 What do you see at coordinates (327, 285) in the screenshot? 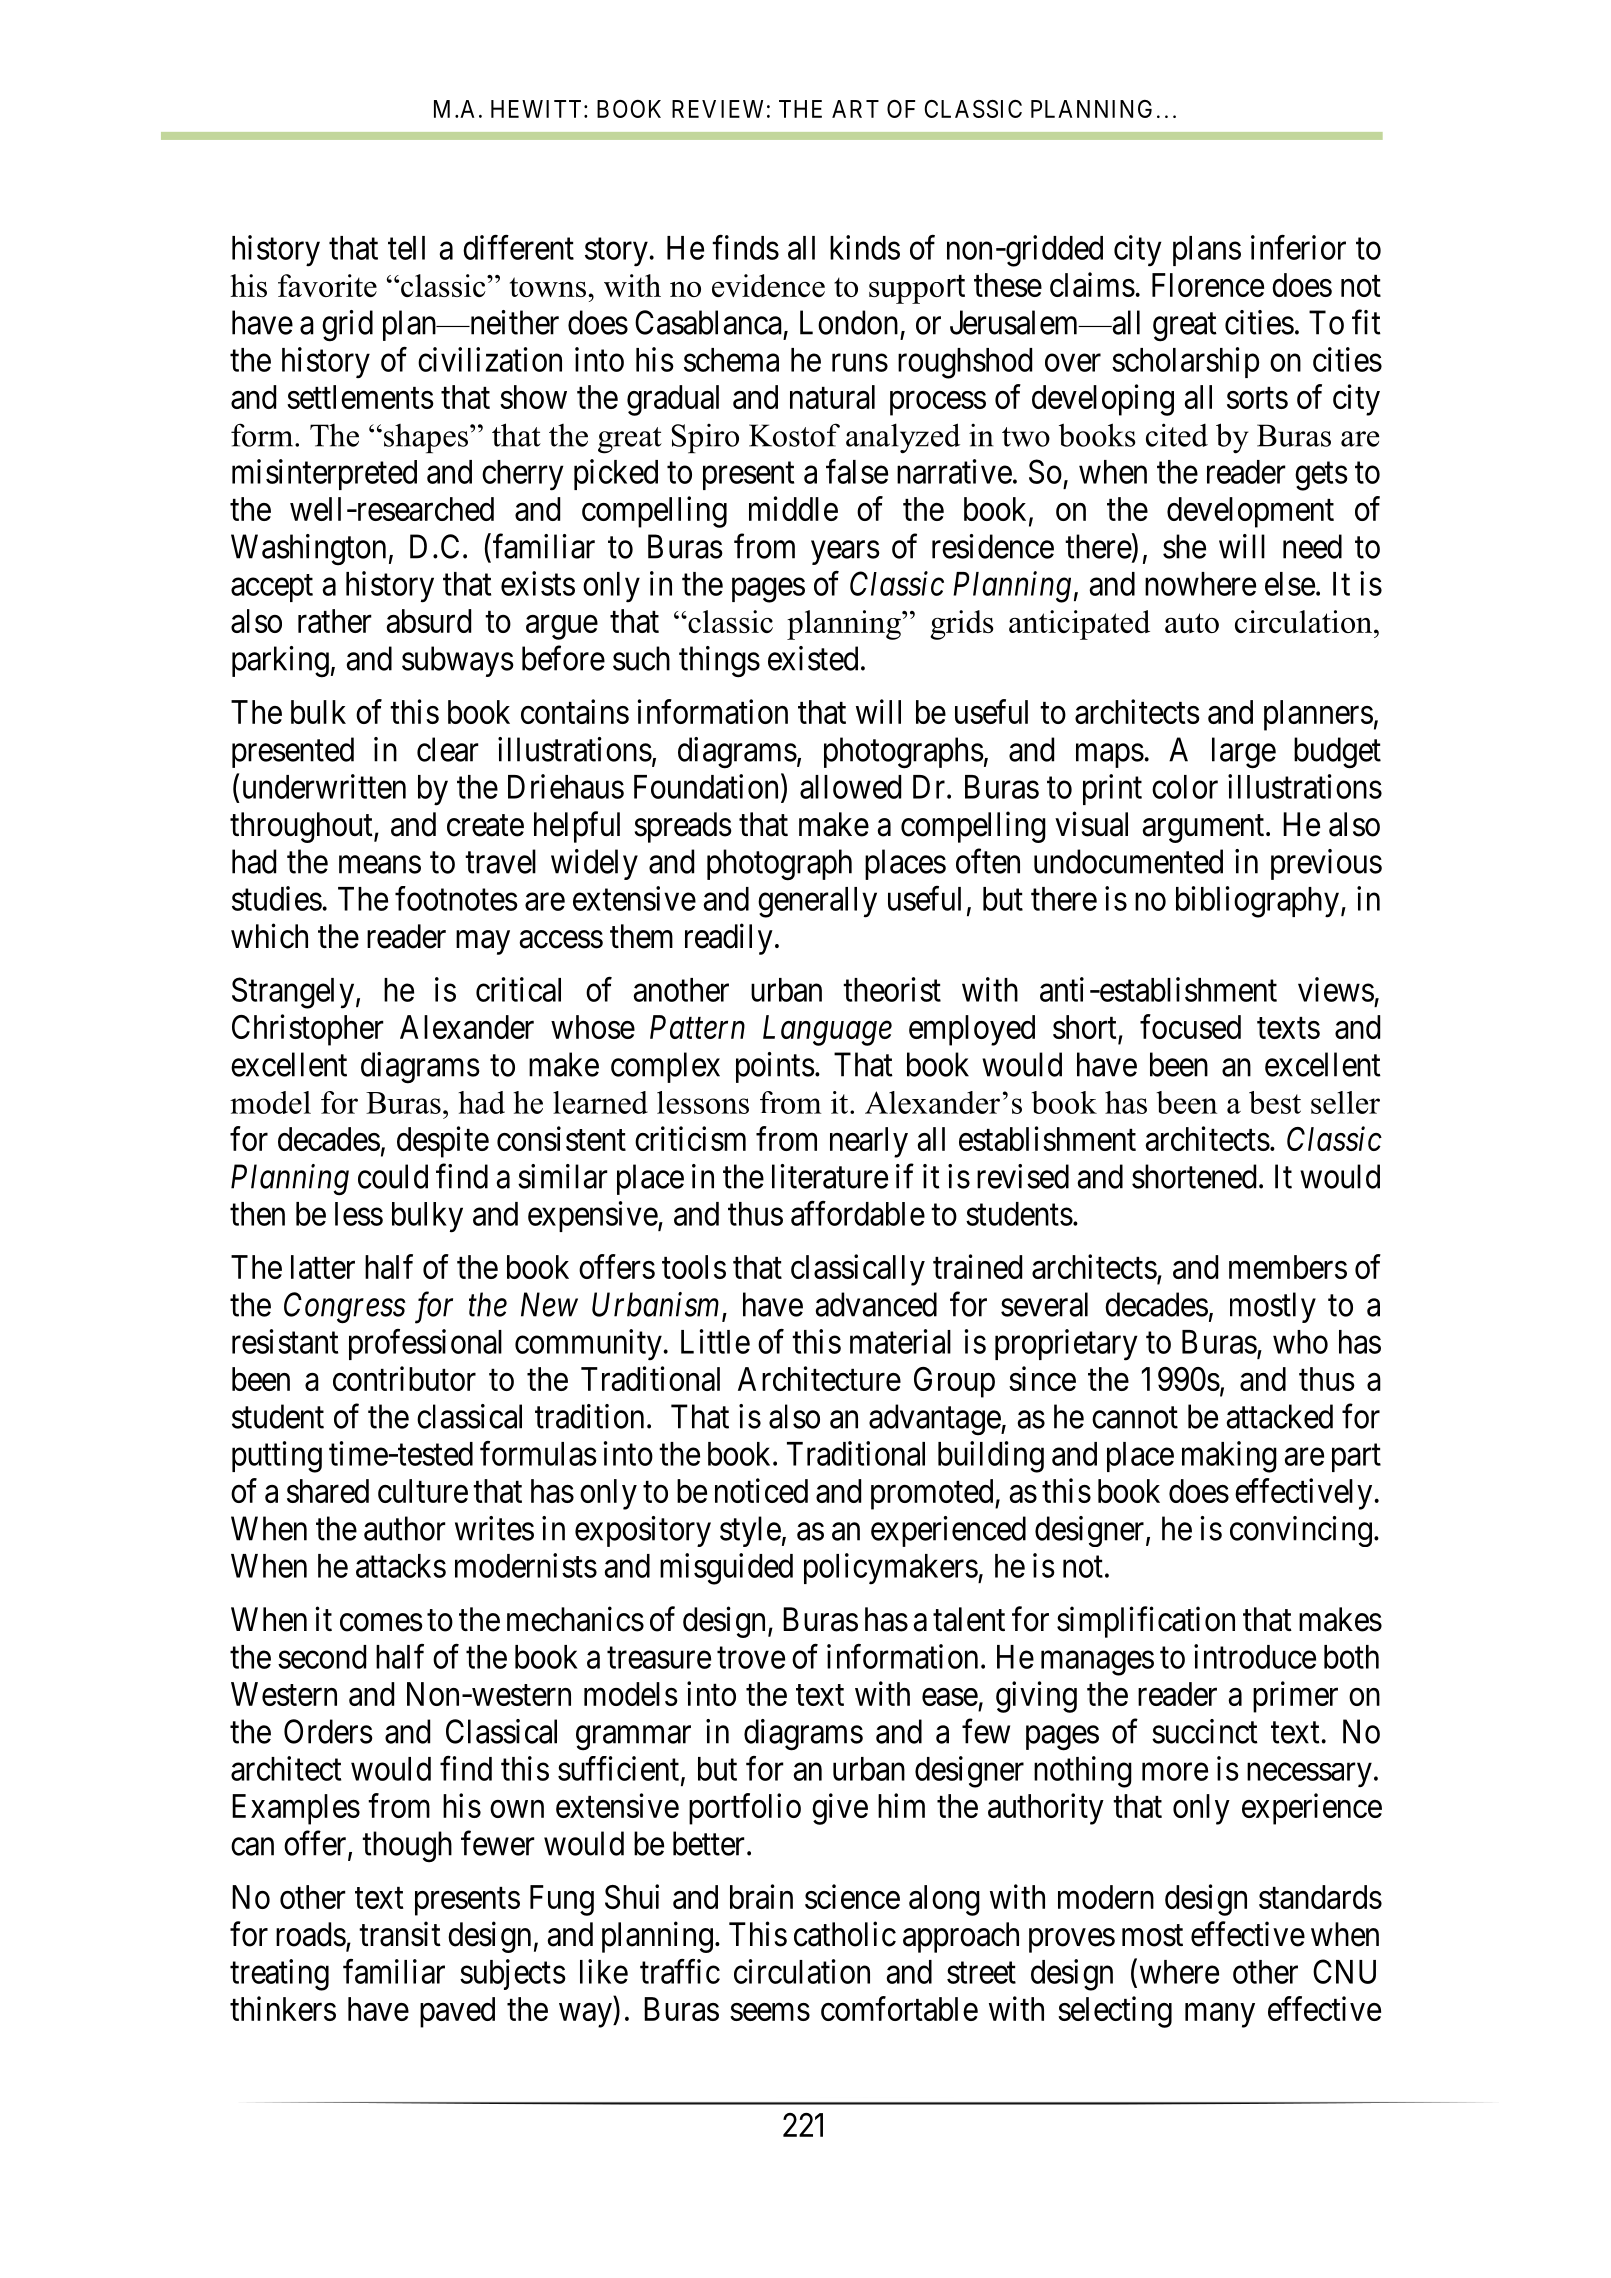
I see `favorite` at bounding box center [327, 285].
